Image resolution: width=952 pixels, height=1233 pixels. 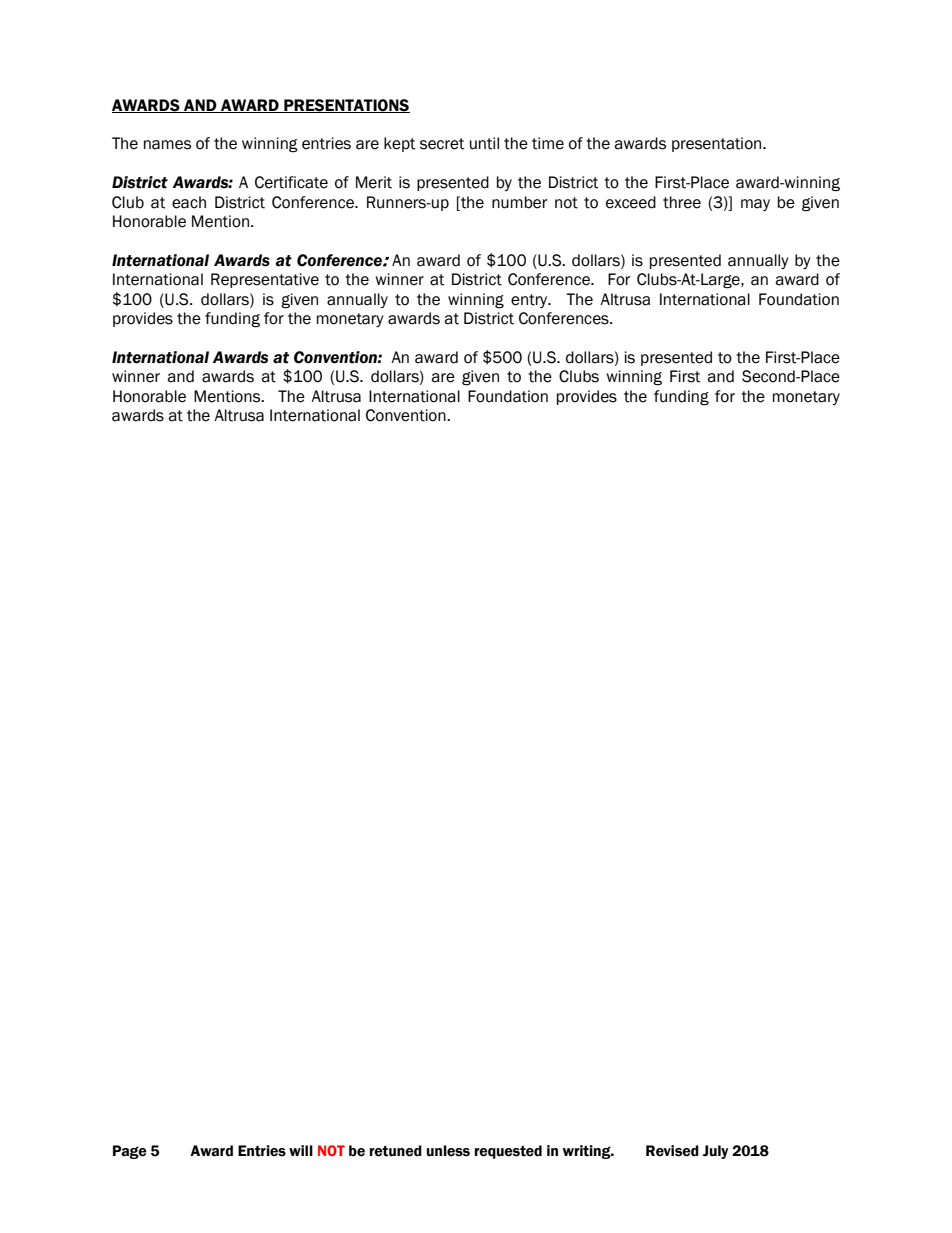 What do you see at coordinates (442, 144) in the image?
I see `secret` at bounding box center [442, 144].
